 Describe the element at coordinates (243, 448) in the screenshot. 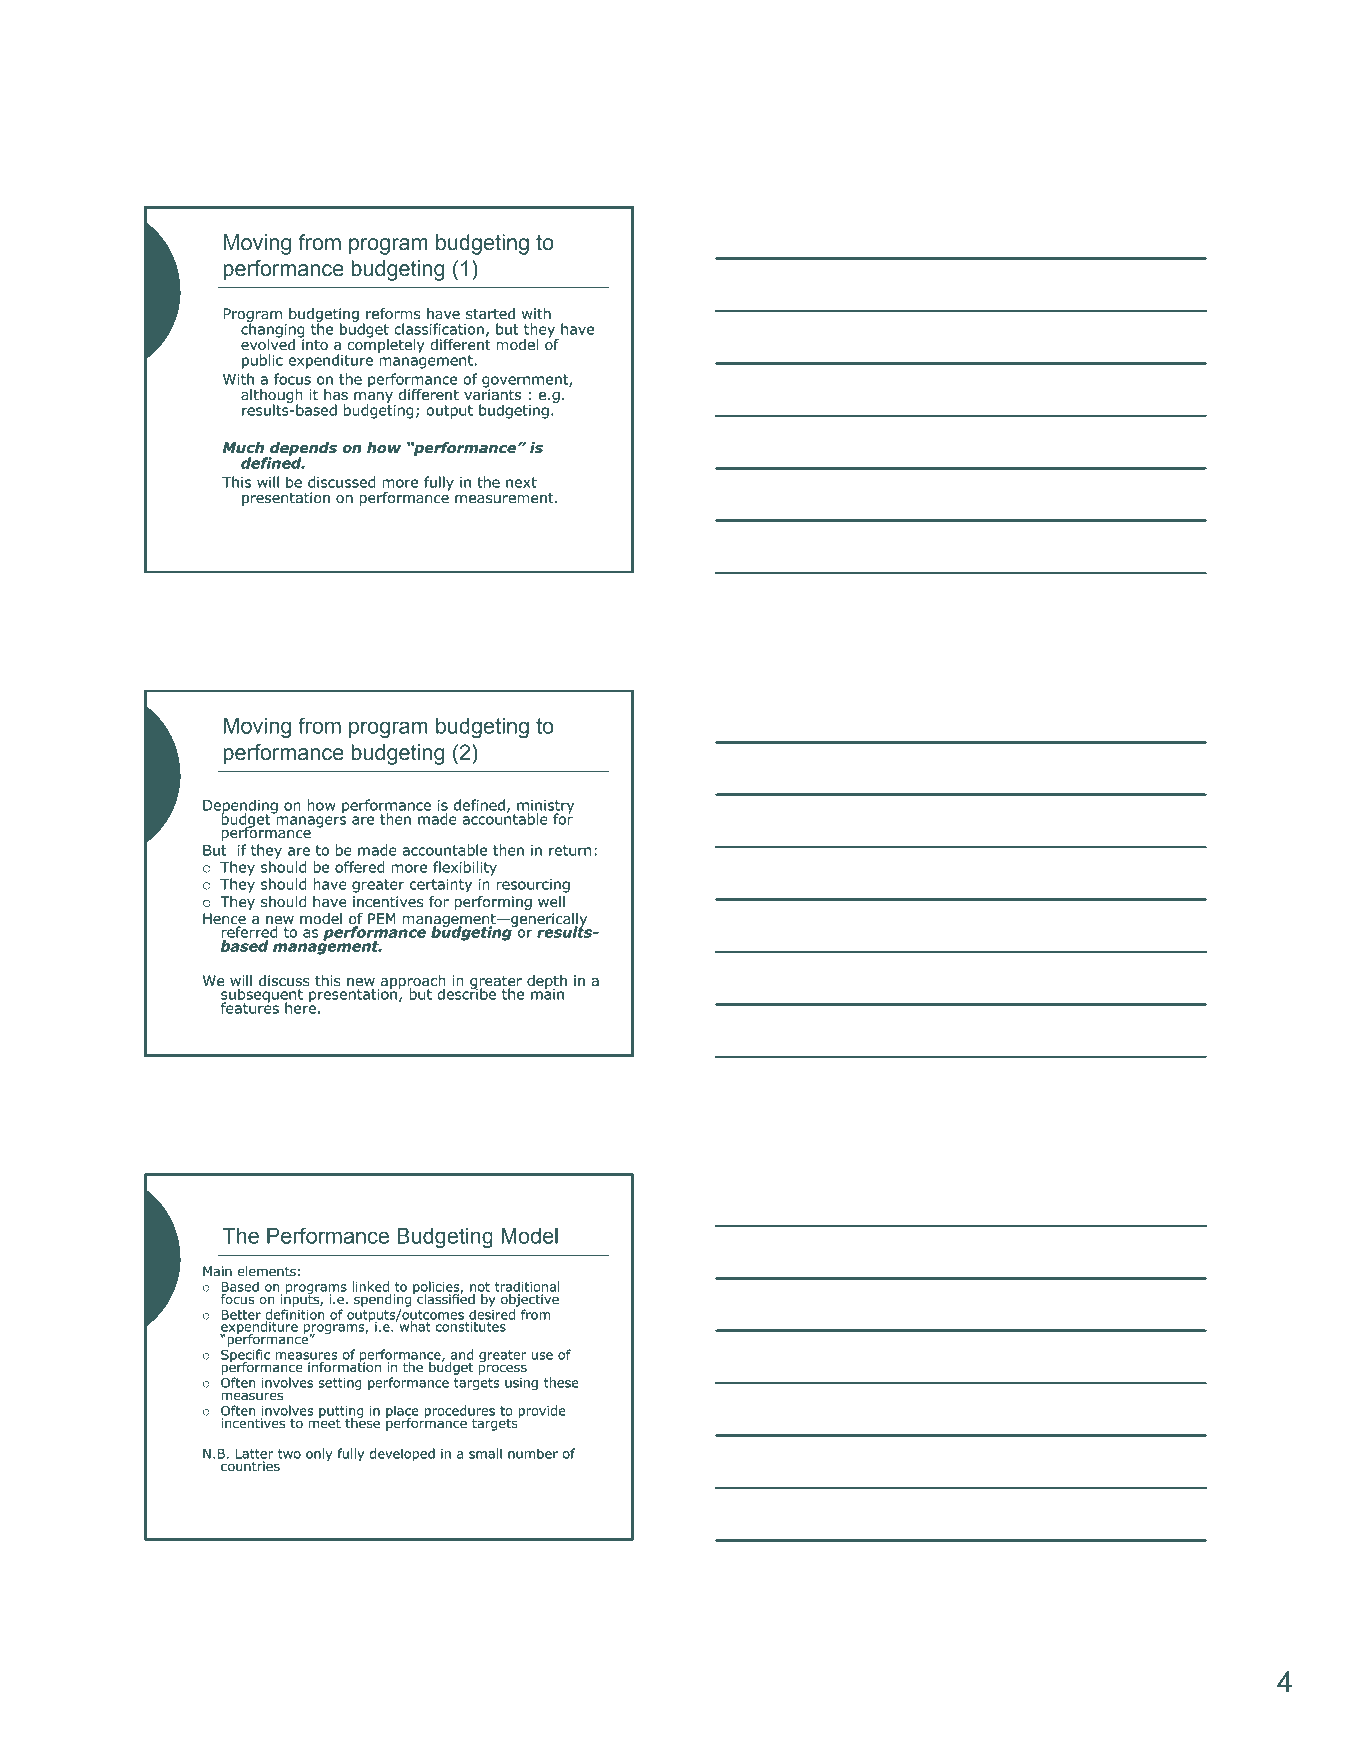

I see `Much` at that location.
